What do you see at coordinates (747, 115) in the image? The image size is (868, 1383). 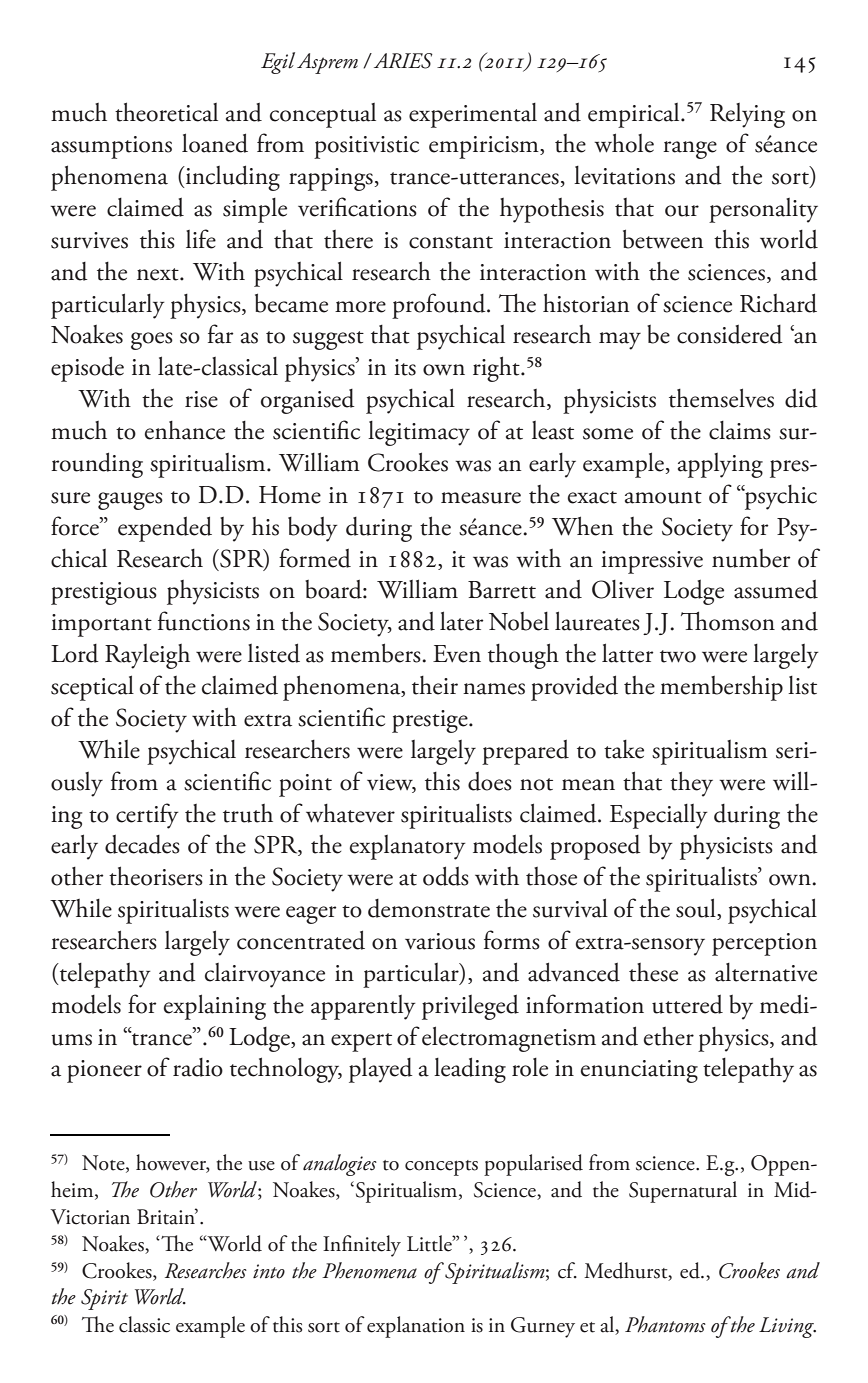 I see `Relying` at bounding box center [747, 115].
